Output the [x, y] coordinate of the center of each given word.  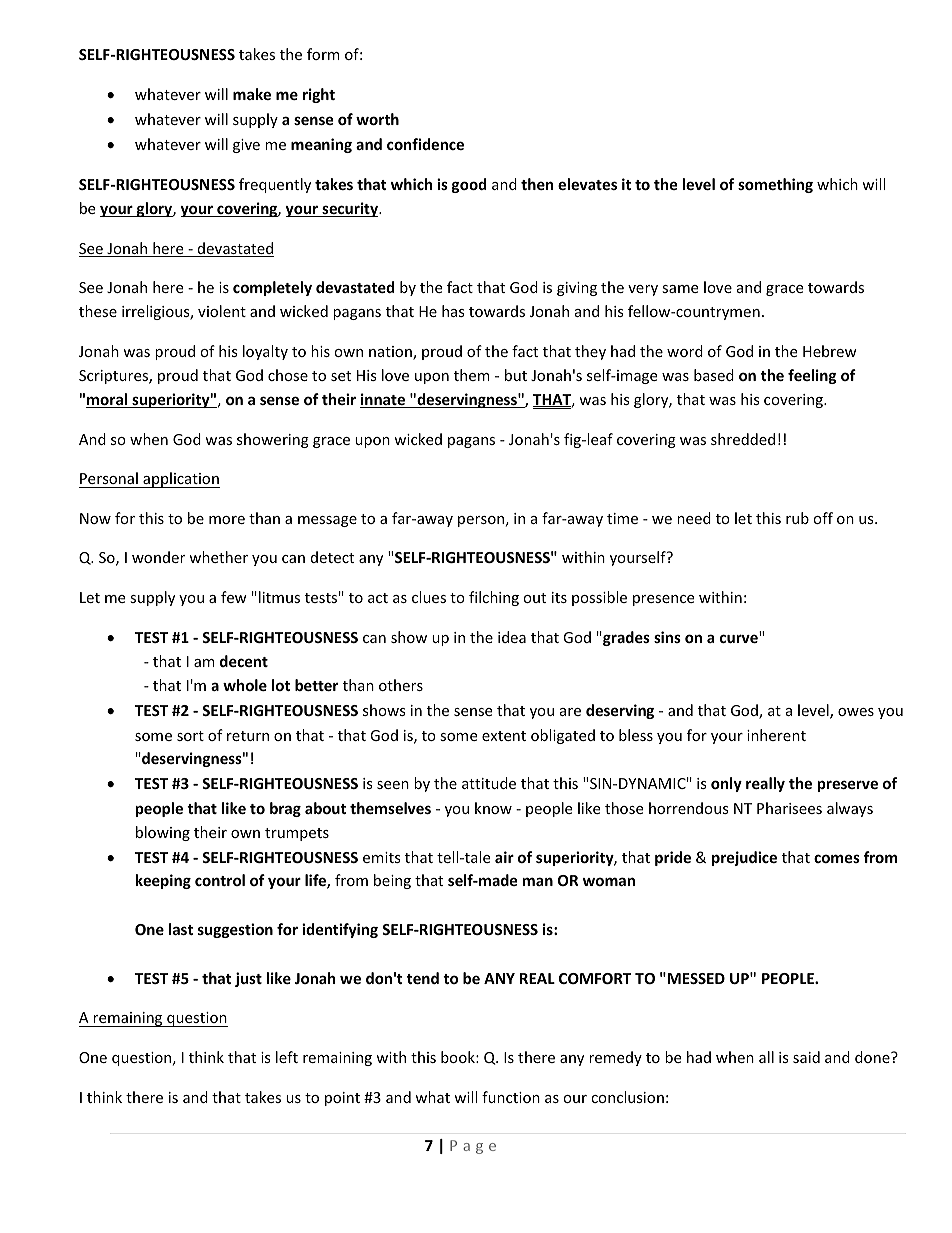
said [806, 1057]
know [493, 808]
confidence [425, 144]
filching [494, 598]
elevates [587, 184]
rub [797, 518]
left [287, 1057]
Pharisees [789, 808]
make [252, 94]
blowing [163, 833]
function [511, 1097]
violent [222, 311]
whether [218, 557]
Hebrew [830, 351]
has [453, 311]
